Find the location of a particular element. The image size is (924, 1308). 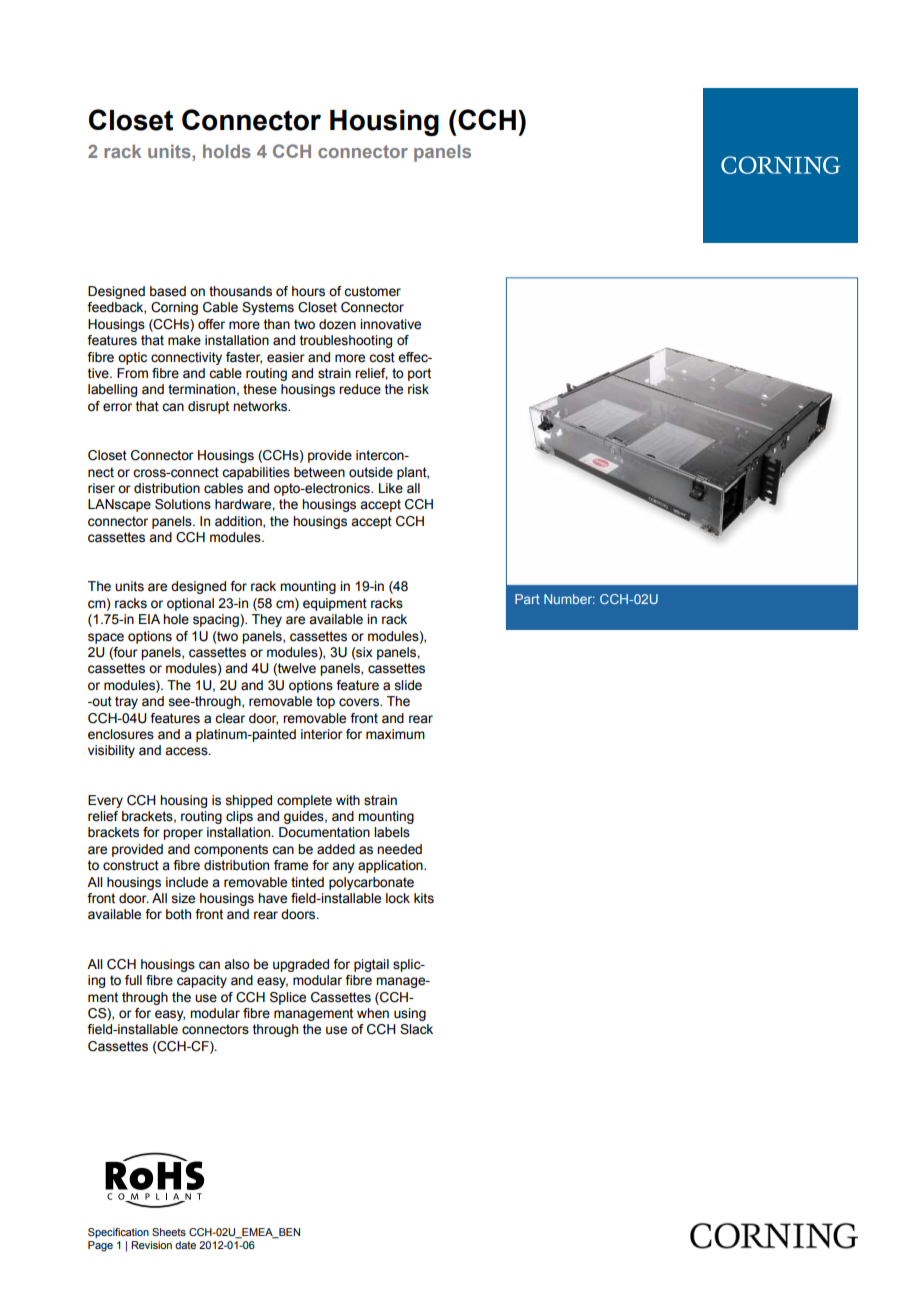

hours is located at coordinates (308, 291).
